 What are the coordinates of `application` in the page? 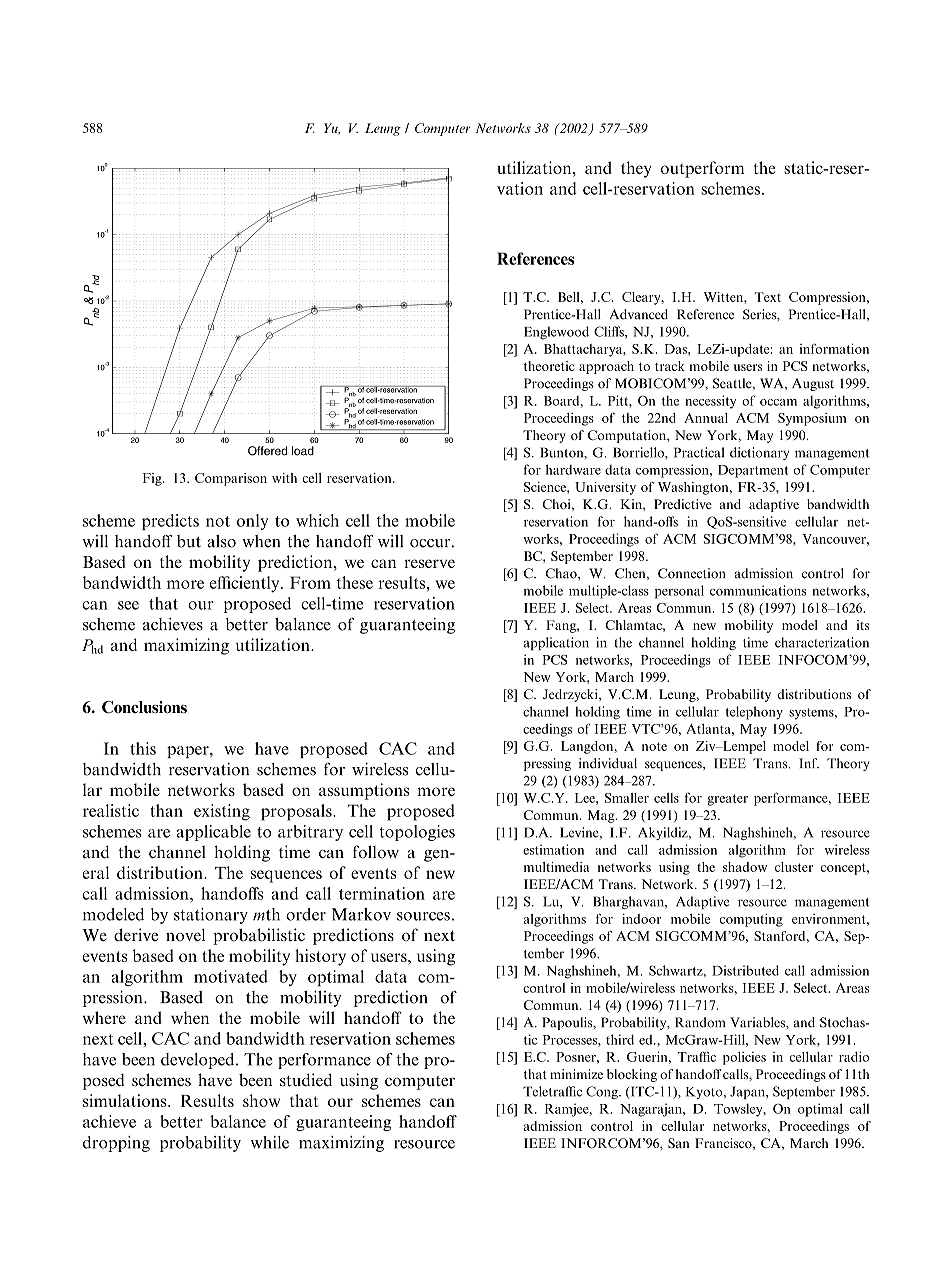 It's located at (556, 643).
